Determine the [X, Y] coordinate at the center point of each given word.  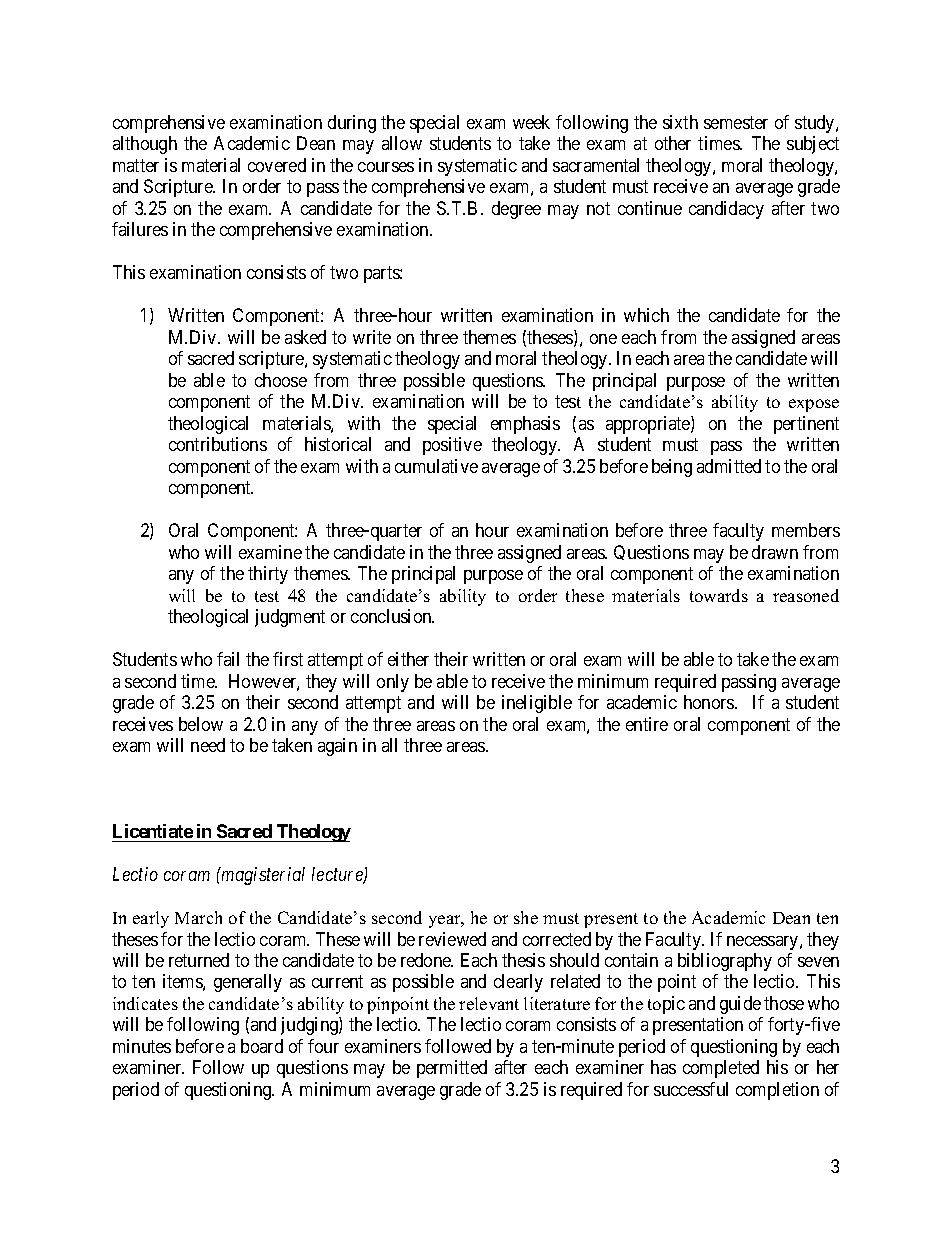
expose [814, 405]
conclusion [392, 616]
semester [736, 122]
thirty [268, 575]
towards [719, 595]
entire [647, 724]
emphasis [525, 425]
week [531, 122]
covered [277, 165]
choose [281, 380]
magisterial [262, 876]
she [526, 917]
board [262, 1046]
